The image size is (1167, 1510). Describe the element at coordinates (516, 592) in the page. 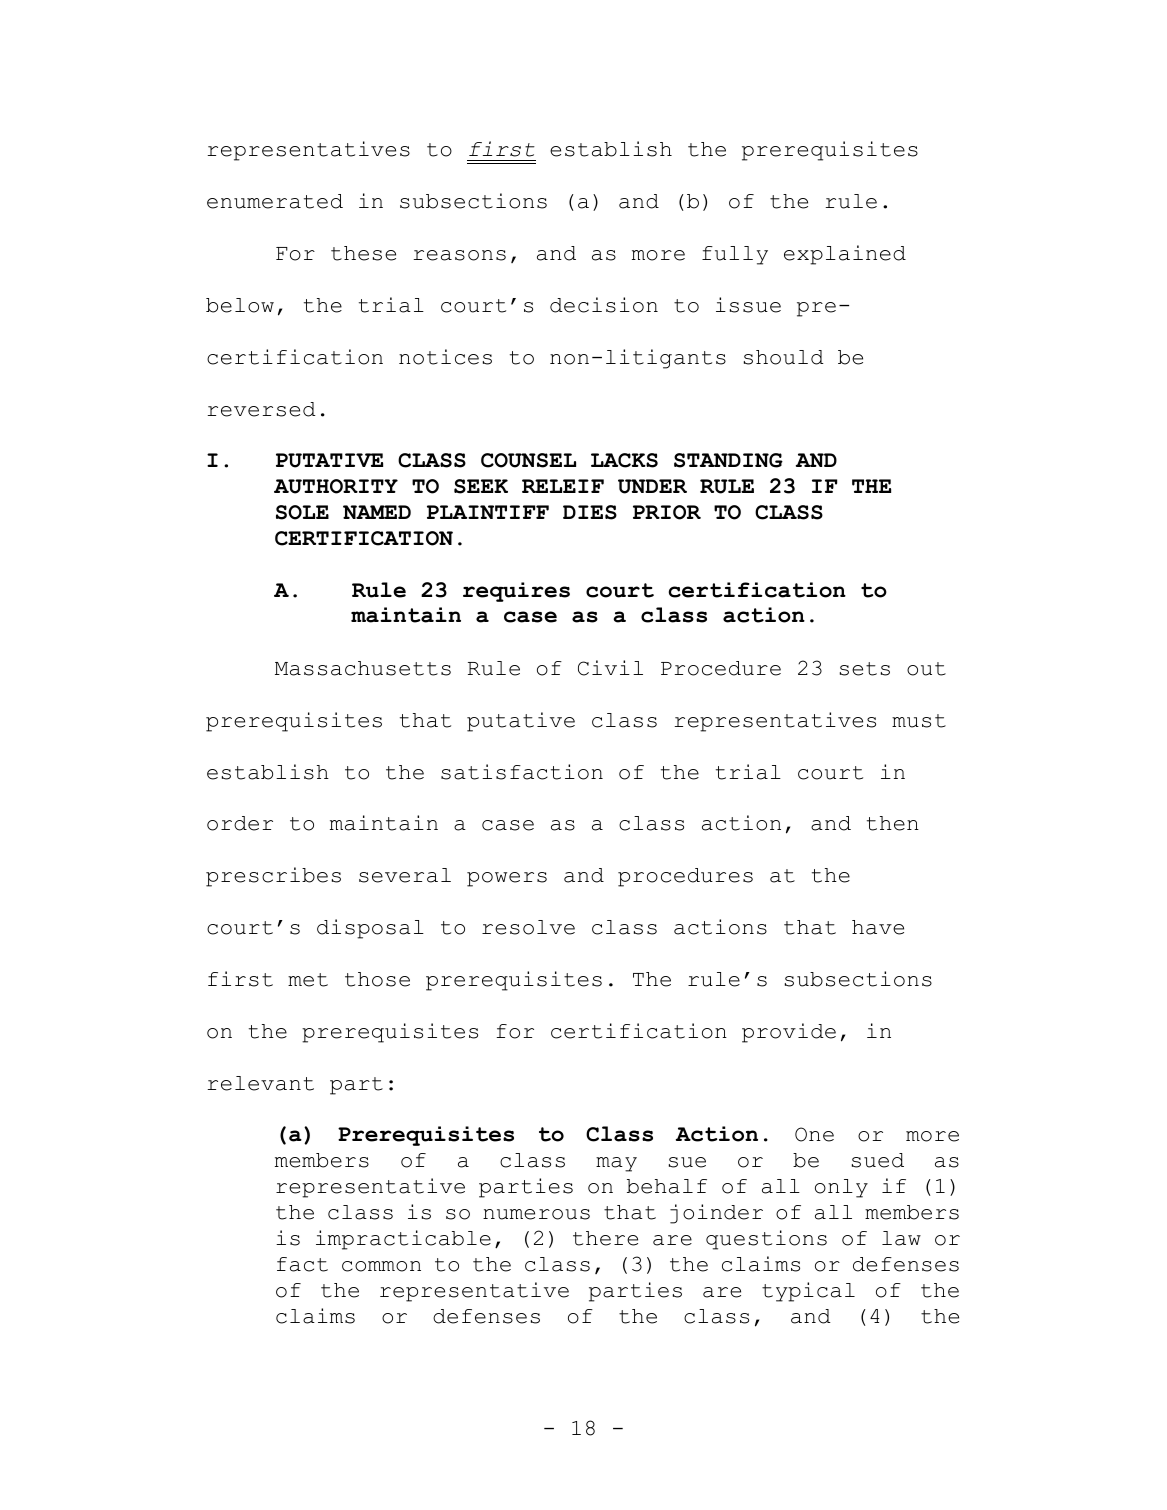

I see `requires` at that location.
